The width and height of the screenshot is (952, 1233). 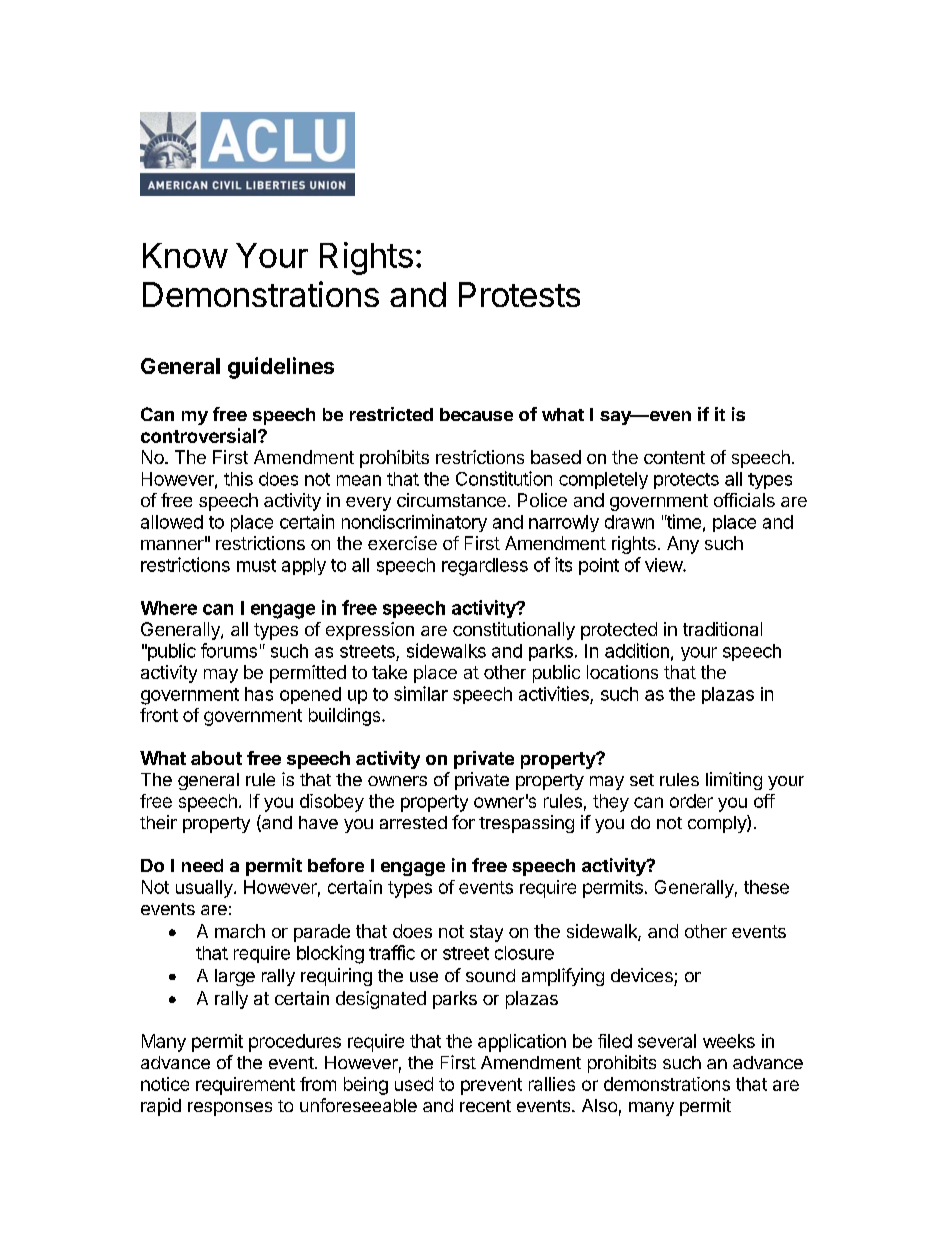 What do you see at coordinates (667, 1041) in the screenshot?
I see `several` at bounding box center [667, 1041].
